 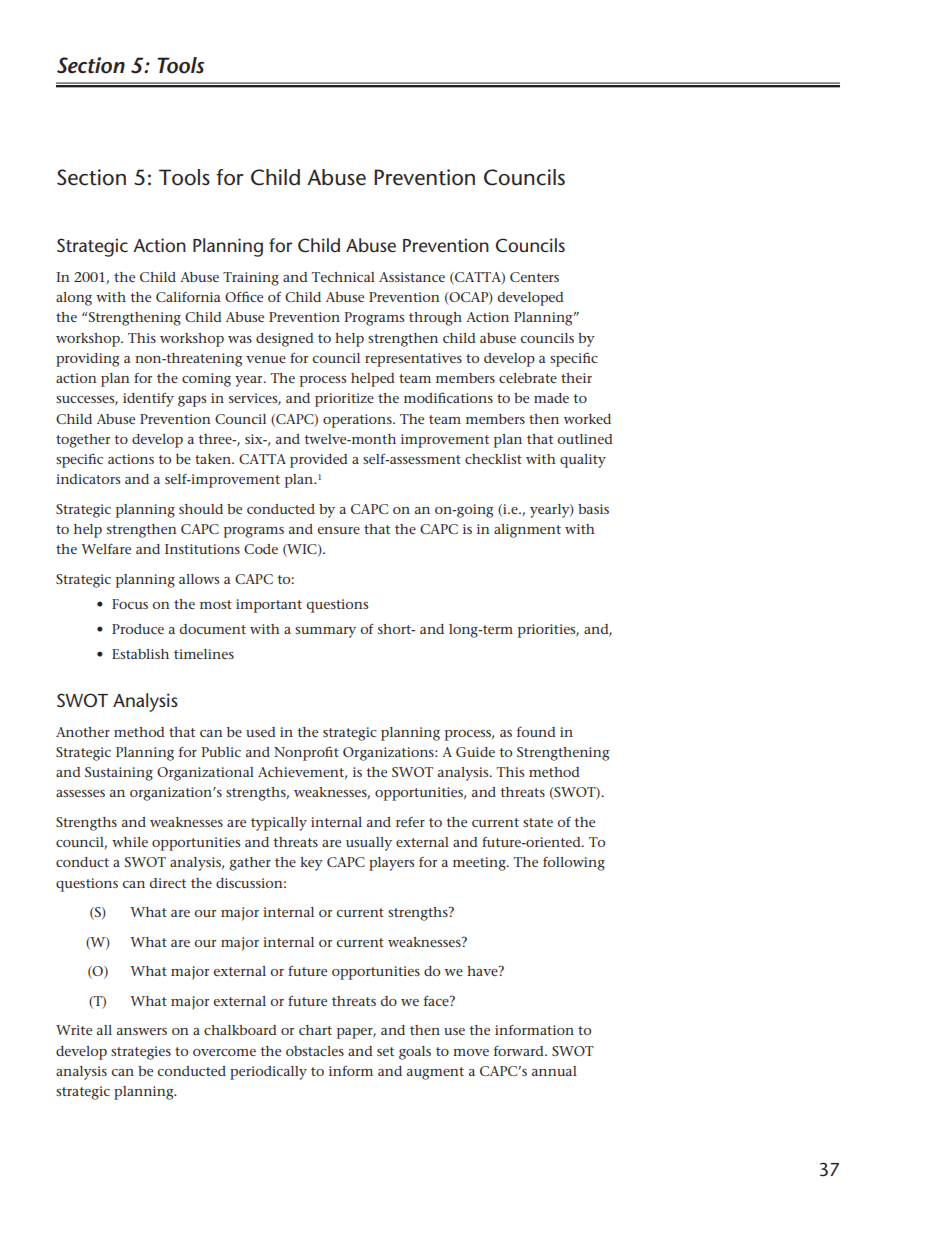 What do you see at coordinates (343, 277) in the screenshot?
I see `Technical` at bounding box center [343, 277].
